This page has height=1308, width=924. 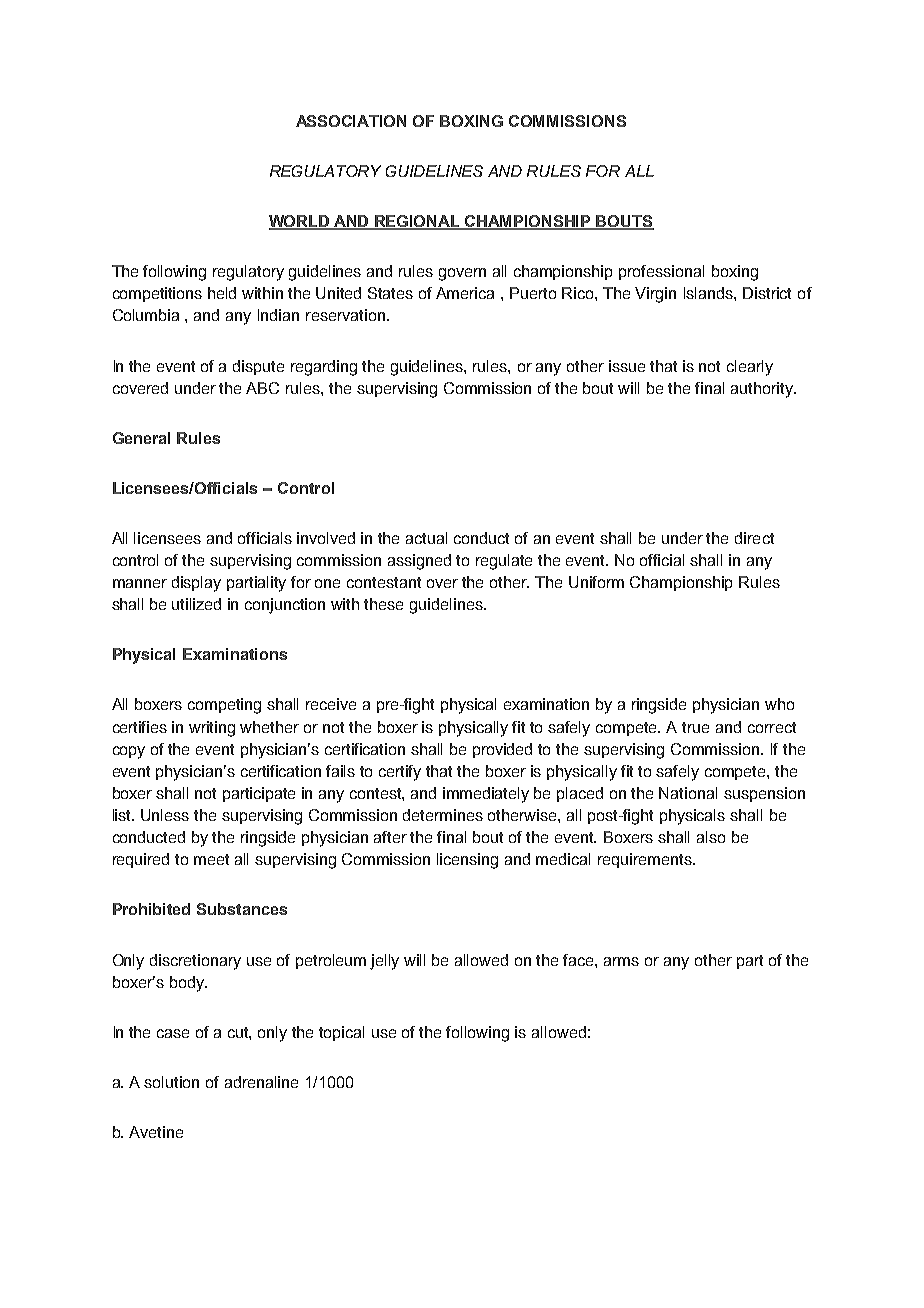 What do you see at coordinates (173, 1033) in the page?
I see `case` at bounding box center [173, 1033].
